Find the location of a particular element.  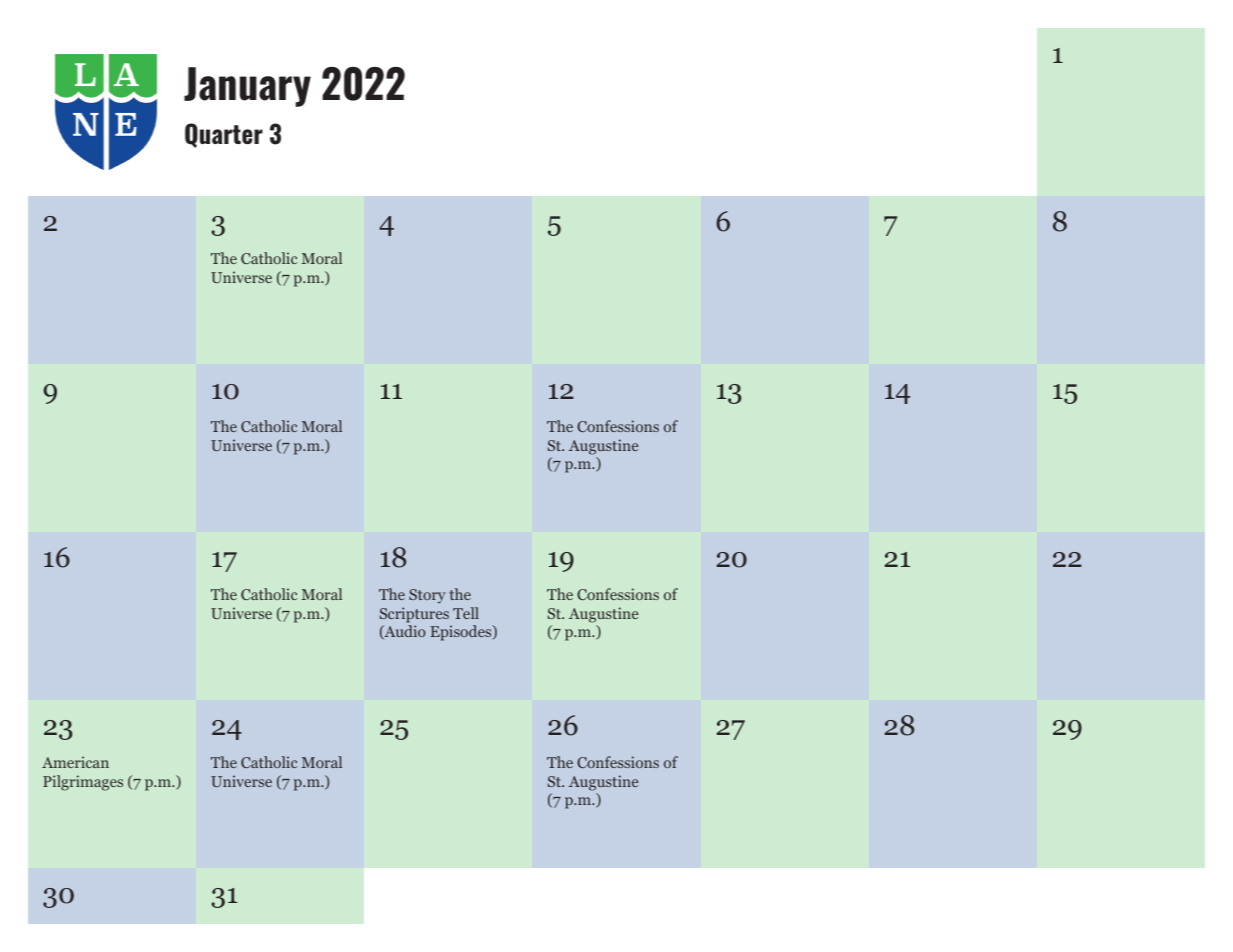

Pilgrimages is located at coordinates (83, 783).
